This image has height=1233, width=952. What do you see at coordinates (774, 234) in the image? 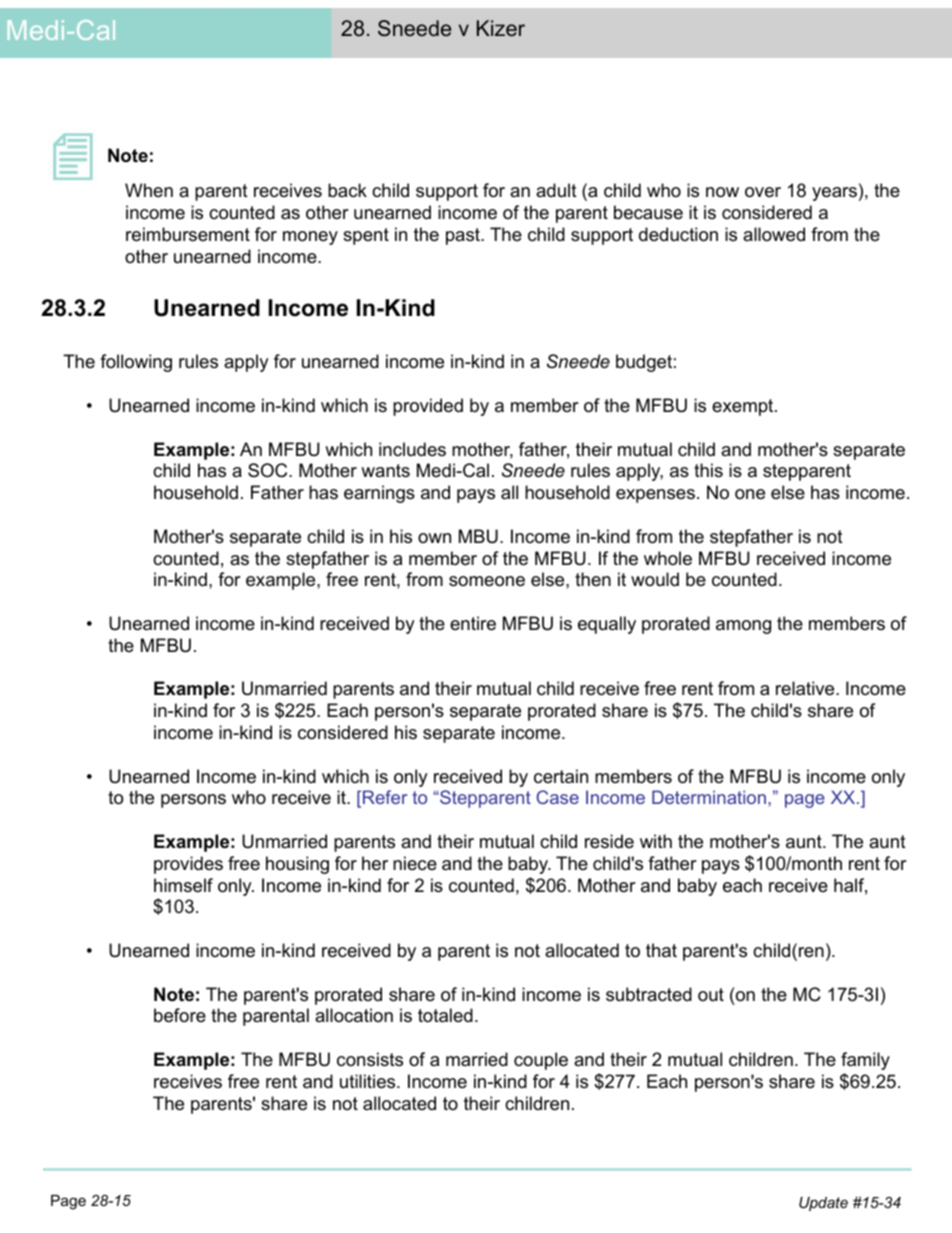
I see `allowed` at bounding box center [774, 234].
